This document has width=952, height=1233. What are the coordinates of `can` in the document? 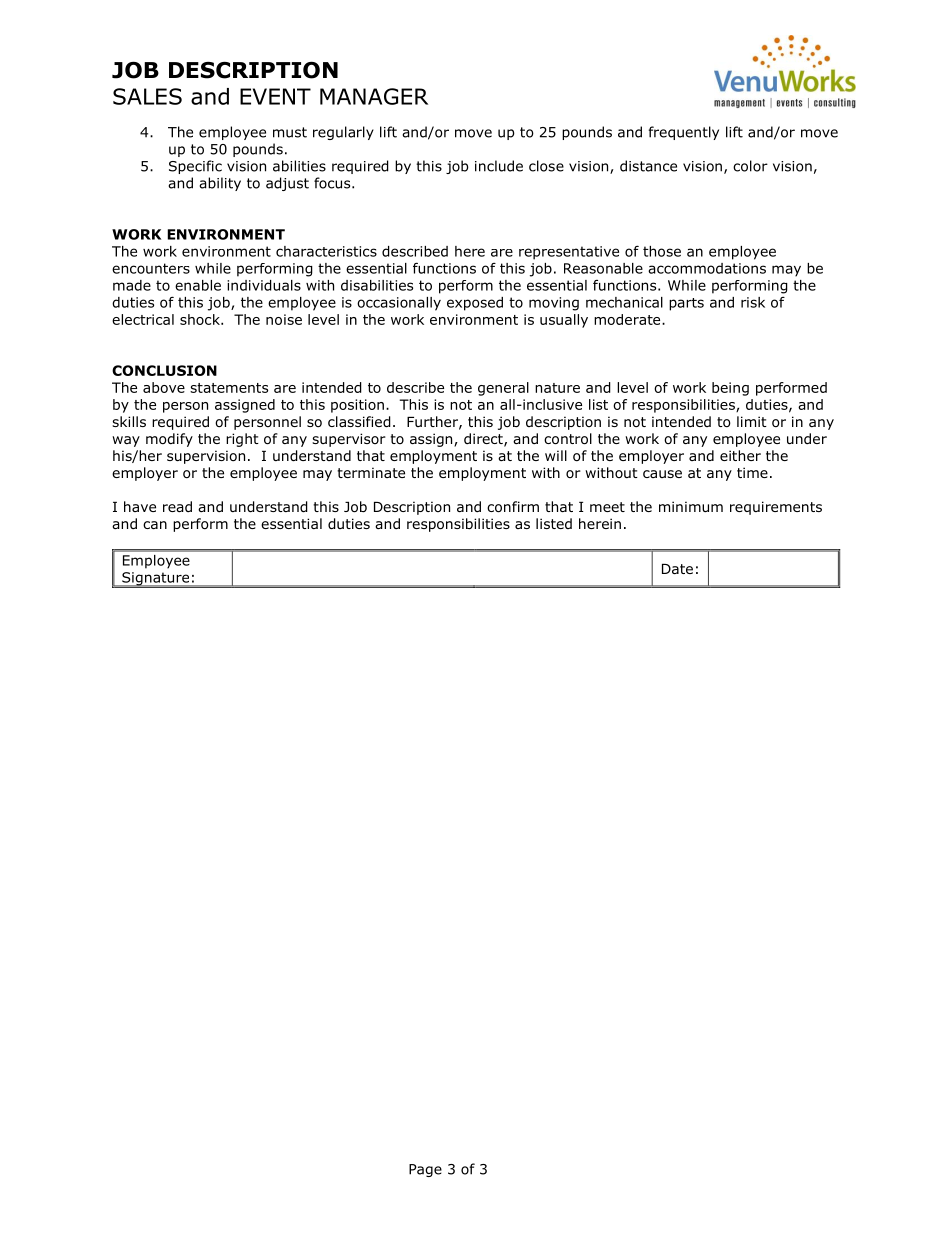 It's located at (155, 525).
